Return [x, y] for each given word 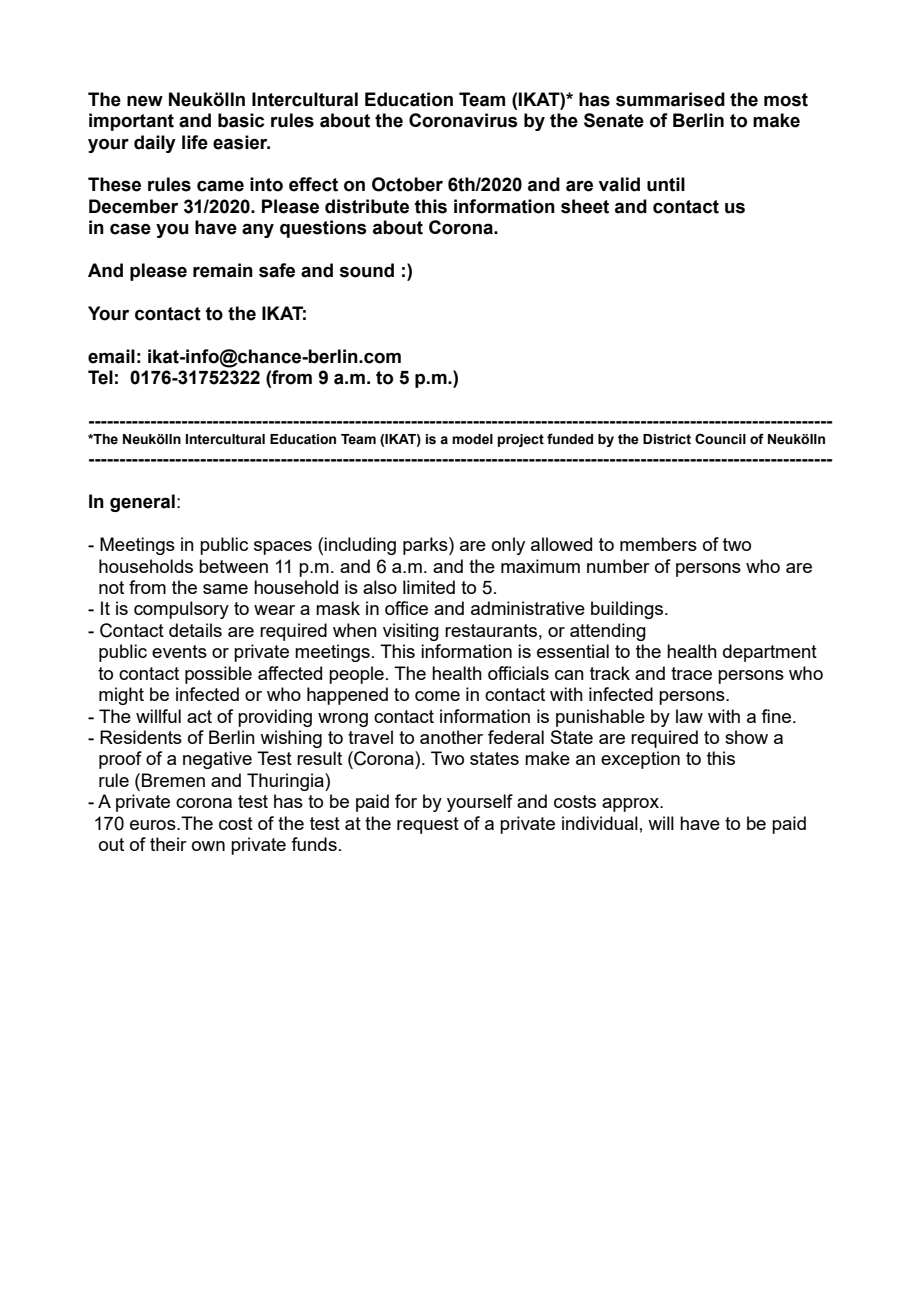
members [658, 544]
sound [366, 270]
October [407, 184]
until [666, 184]
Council [720, 439]
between [233, 566]
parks [426, 546]
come [437, 696]
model [472, 439]
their [168, 844]
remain [223, 270]
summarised [670, 99]
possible [218, 675]
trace [691, 673]
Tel [100, 377]
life [195, 142]
